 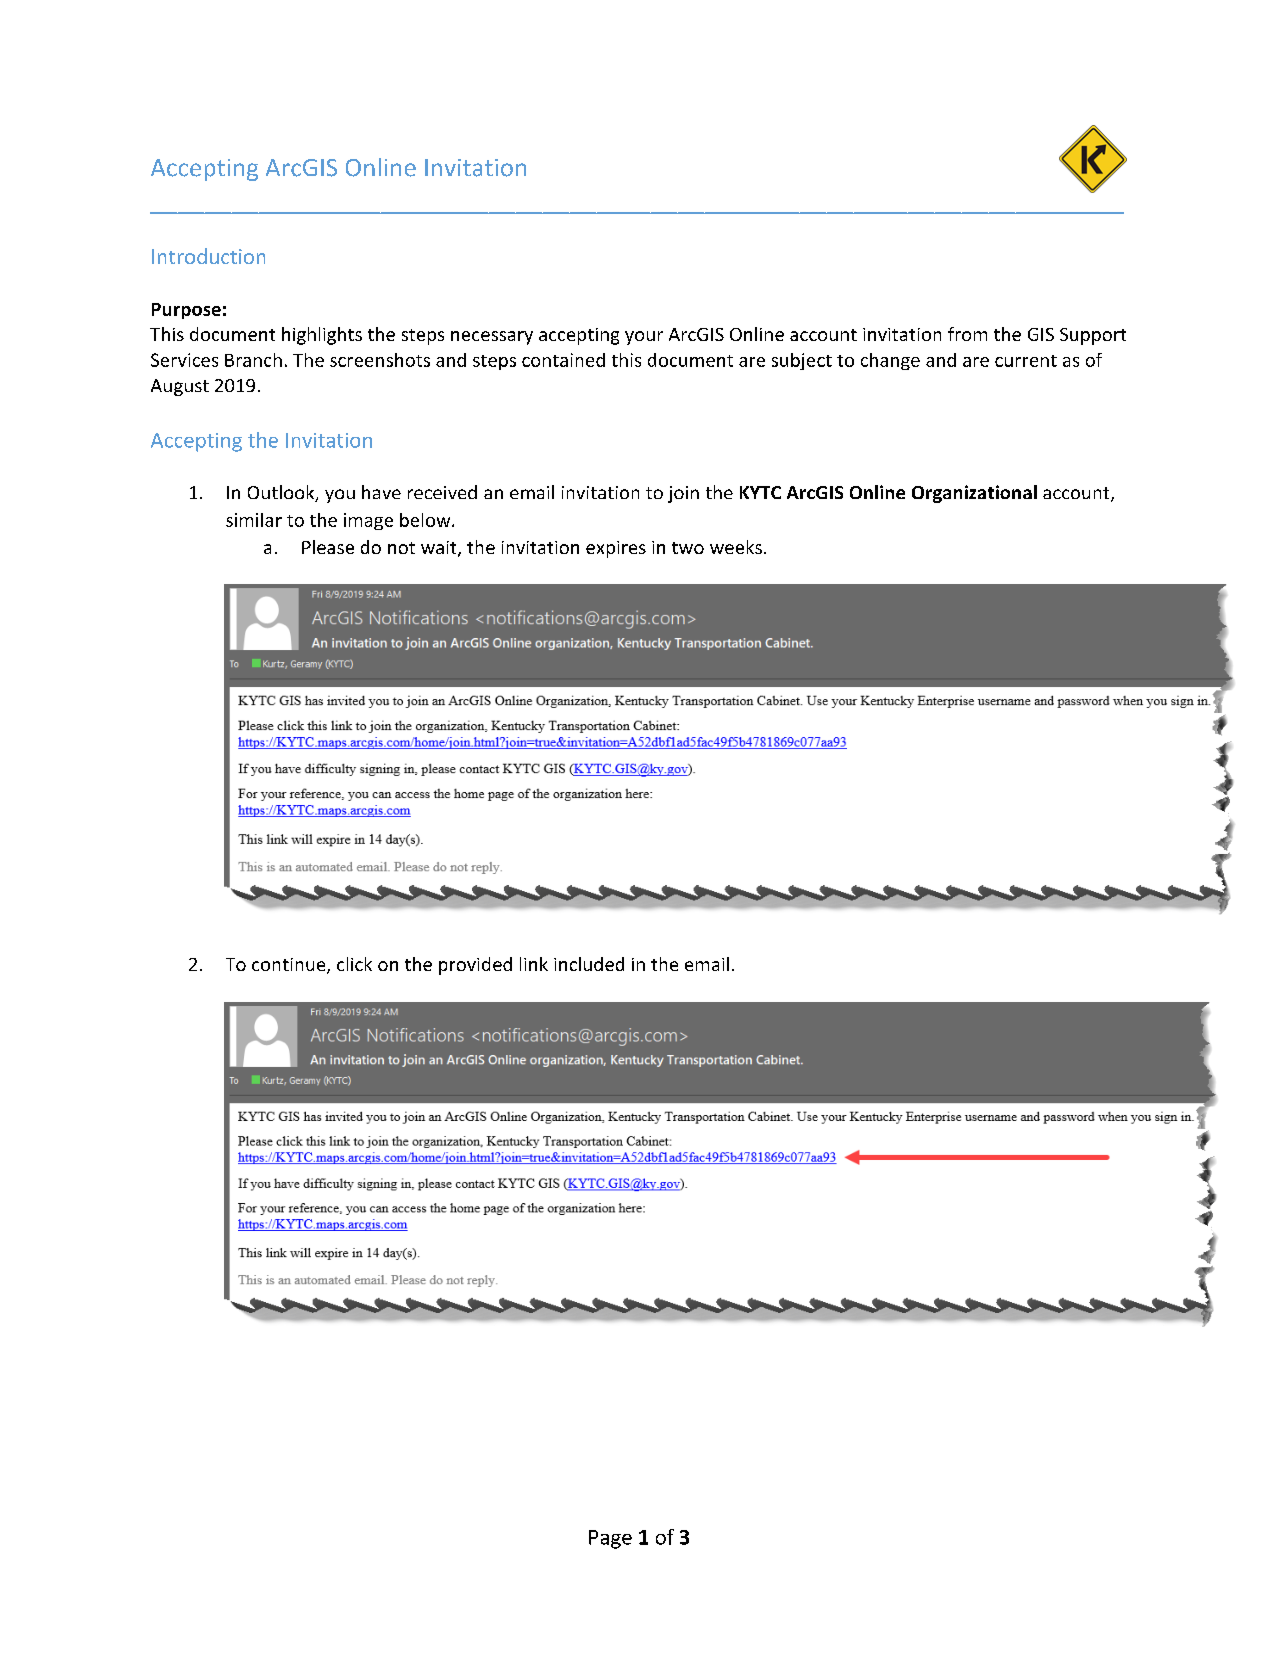 I want to click on included, so click(x=589, y=964).
